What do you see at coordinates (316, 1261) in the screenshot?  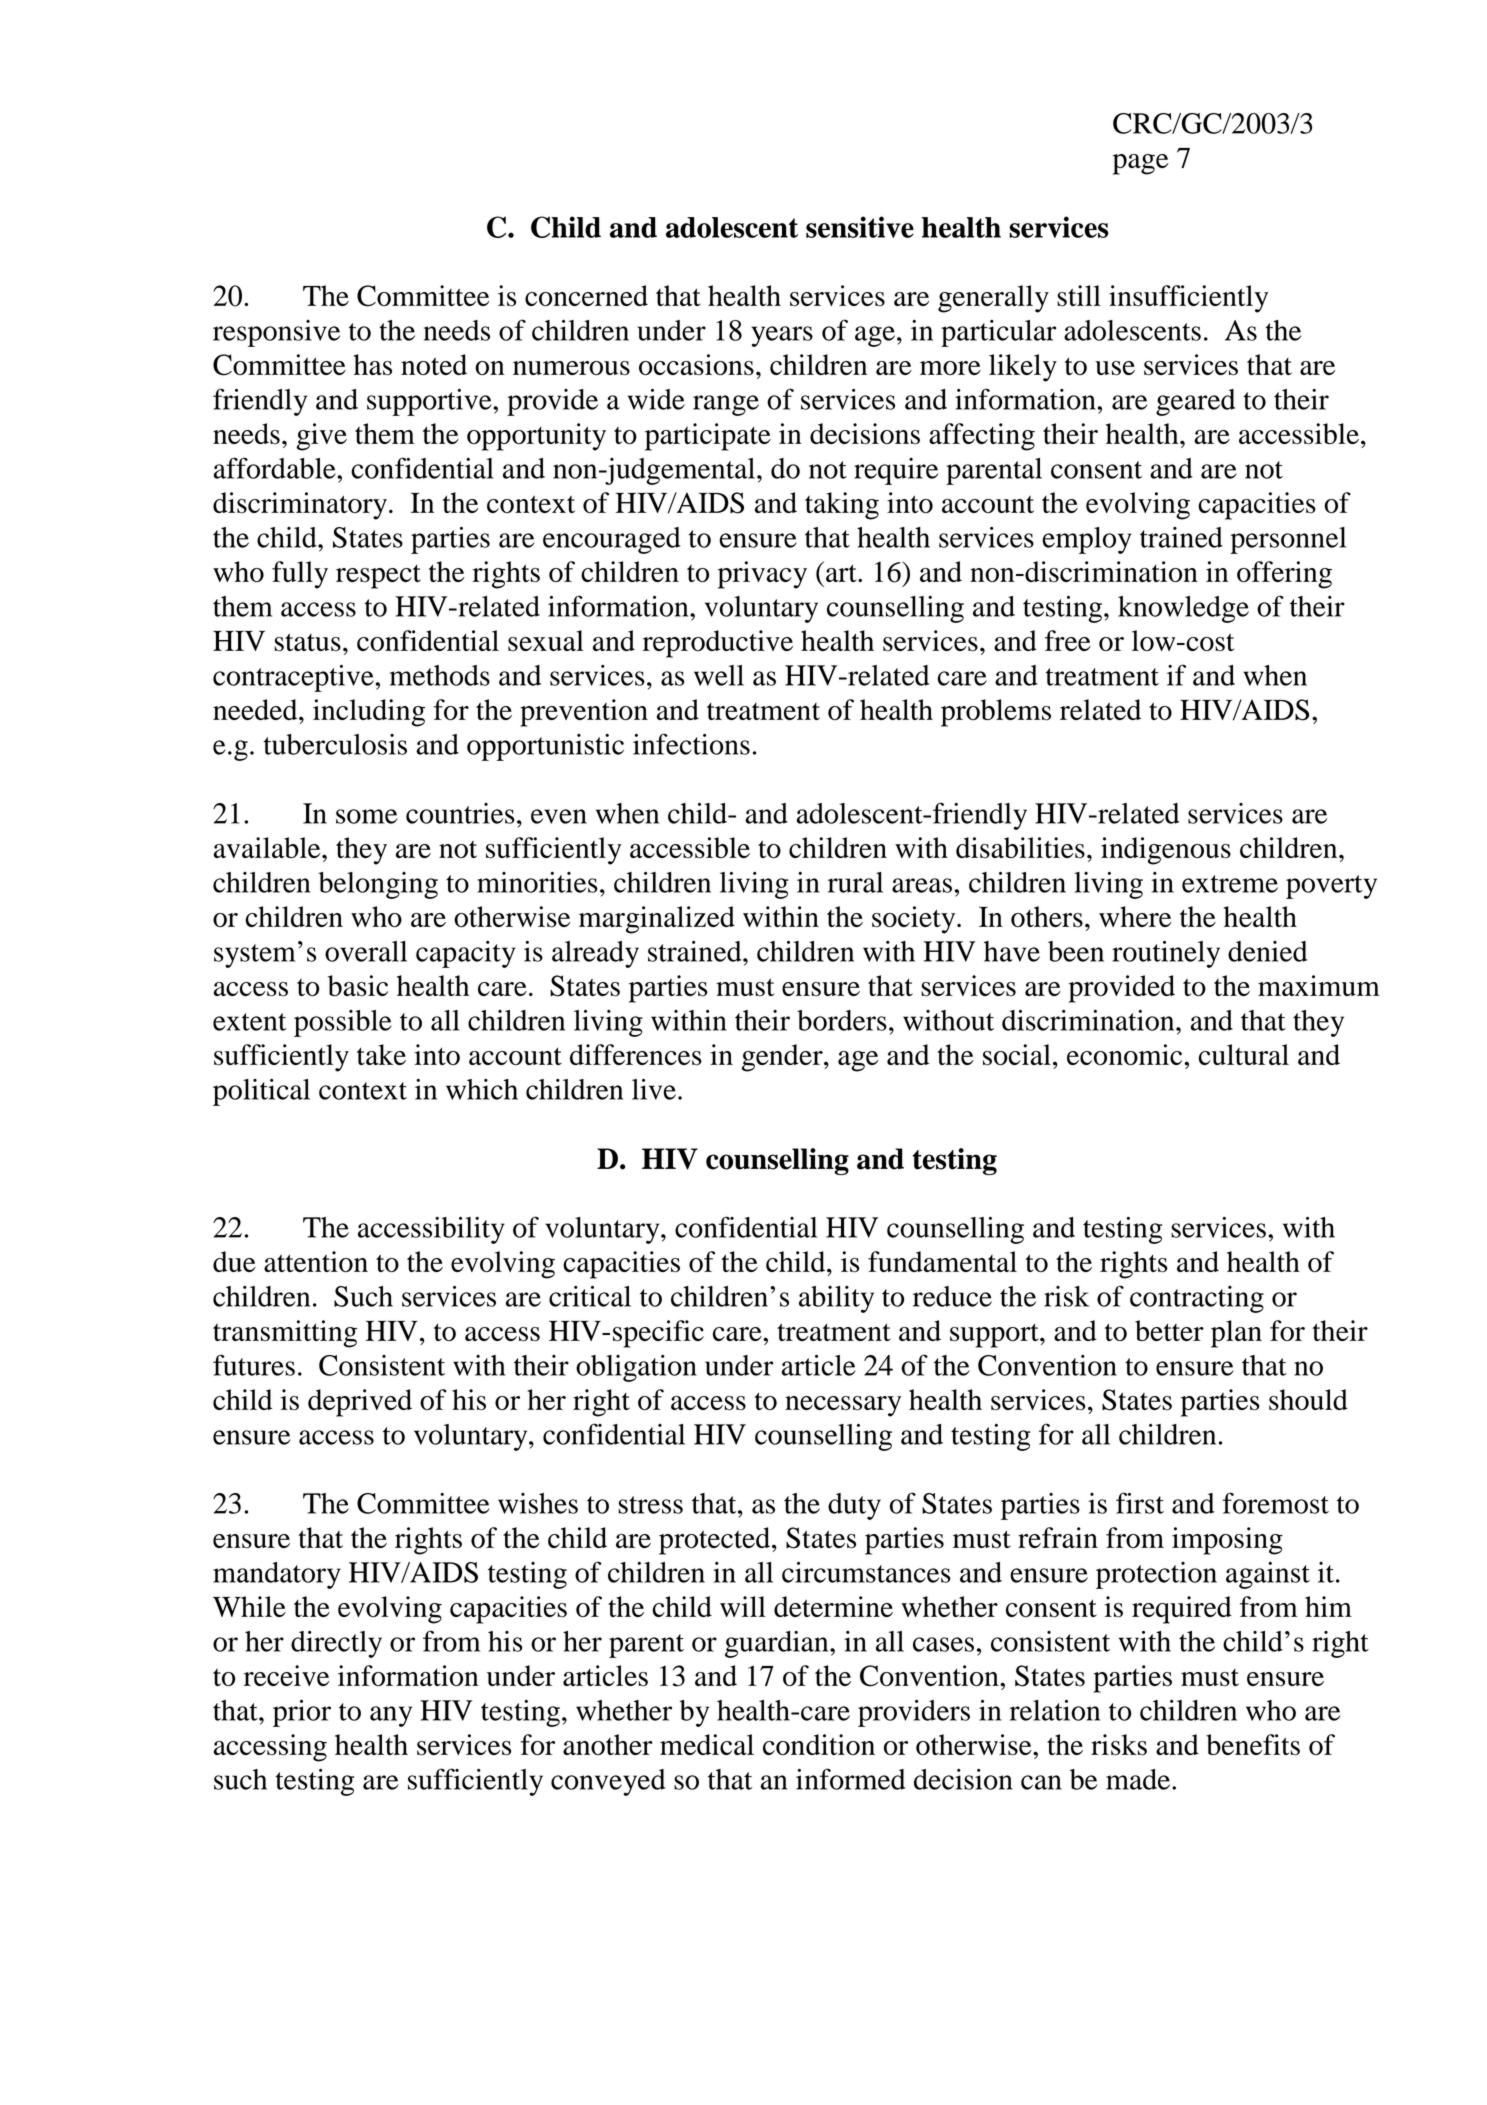 I see `attention` at bounding box center [316, 1261].
